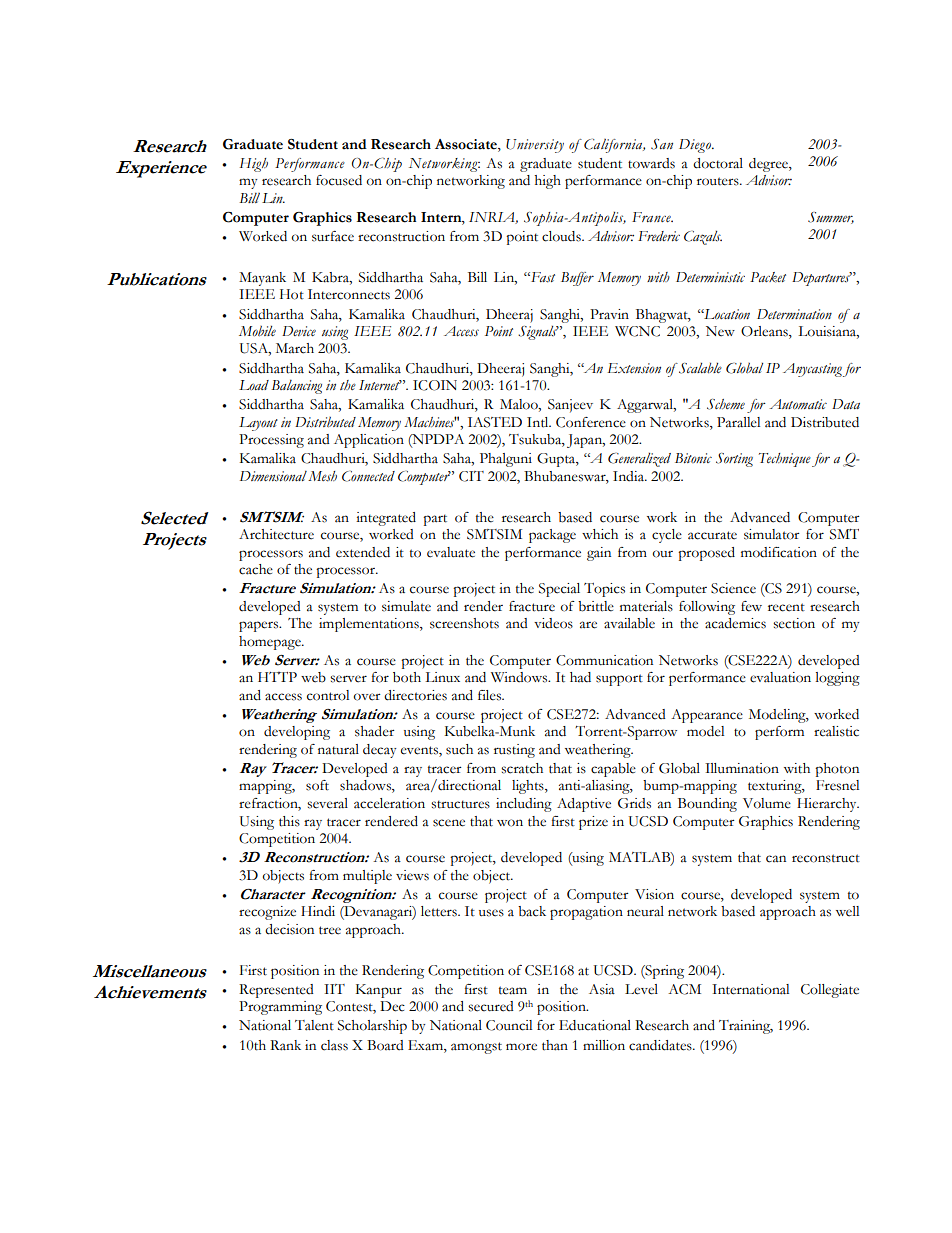  I want to click on University, so click(535, 146).
